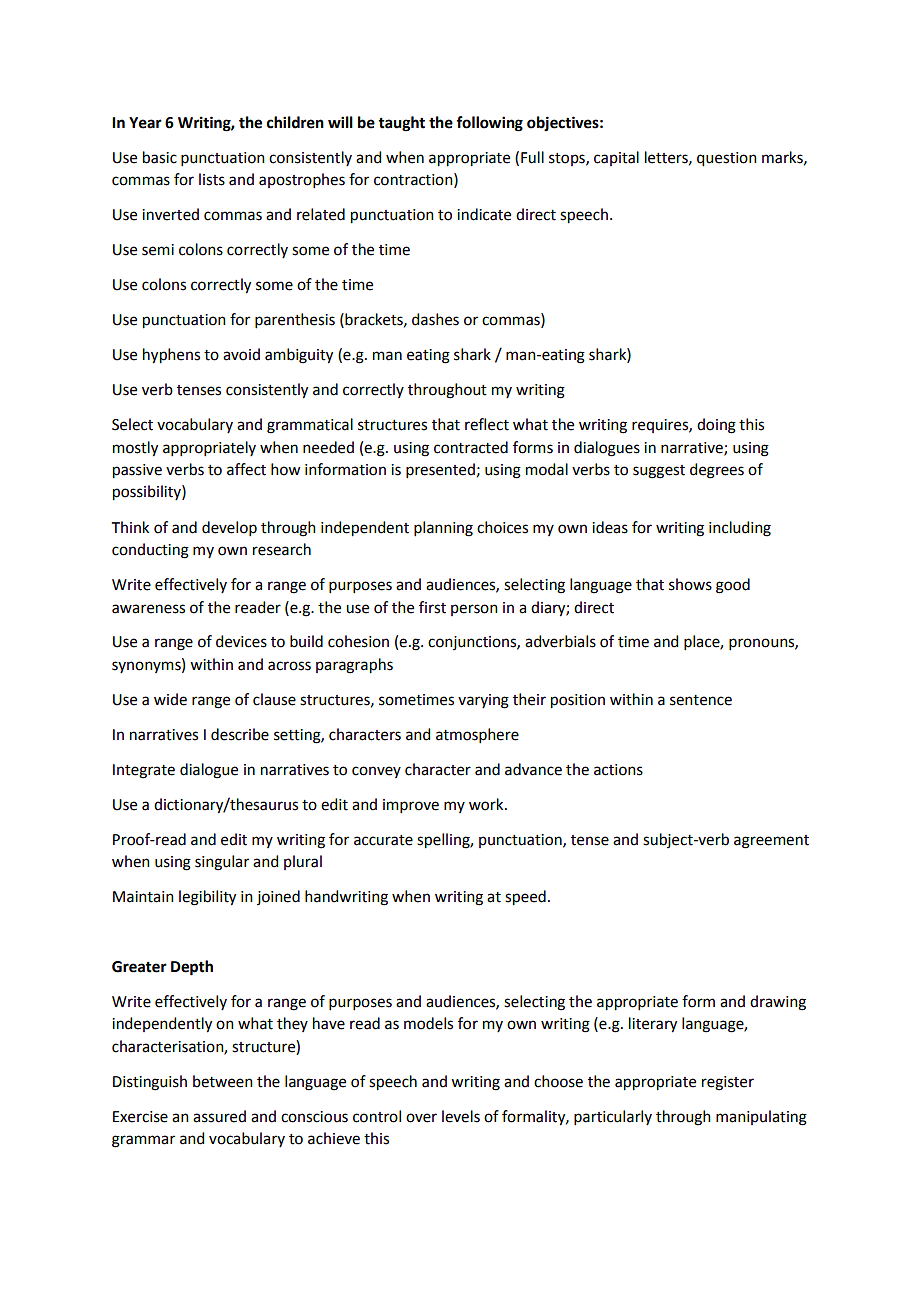 This screenshot has height=1308, width=924. What do you see at coordinates (219, 1116) in the screenshot?
I see `assured` at bounding box center [219, 1116].
